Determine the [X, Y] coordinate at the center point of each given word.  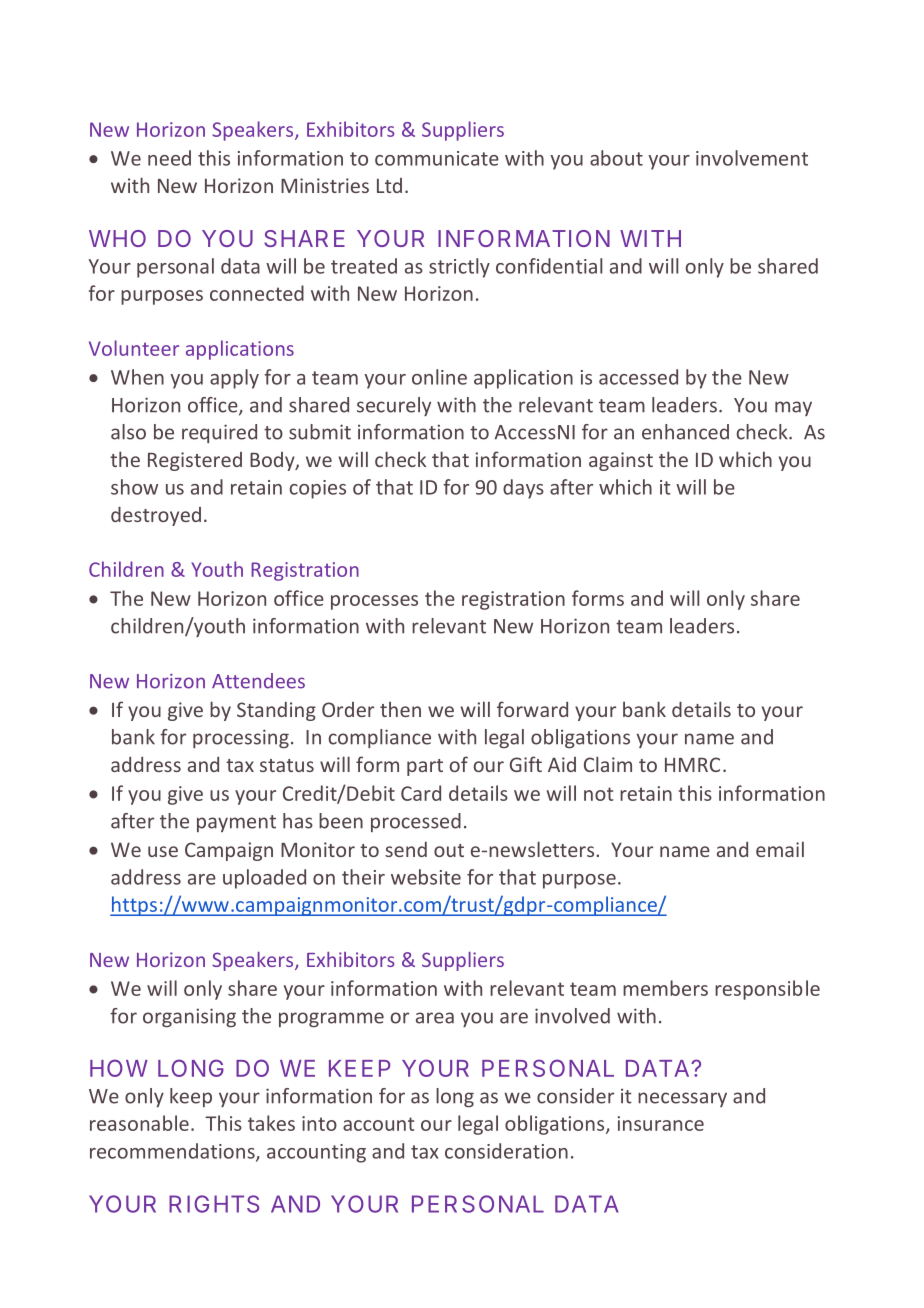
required [219, 433]
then [400, 709]
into [319, 1123]
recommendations [173, 1152]
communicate [437, 158]
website [426, 877]
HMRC [692, 764]
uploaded [264, 879]
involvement [752, 158]
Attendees [258, 681]
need [169, 158]
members [665, 988]
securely [394, 406]
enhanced [685, 432]
